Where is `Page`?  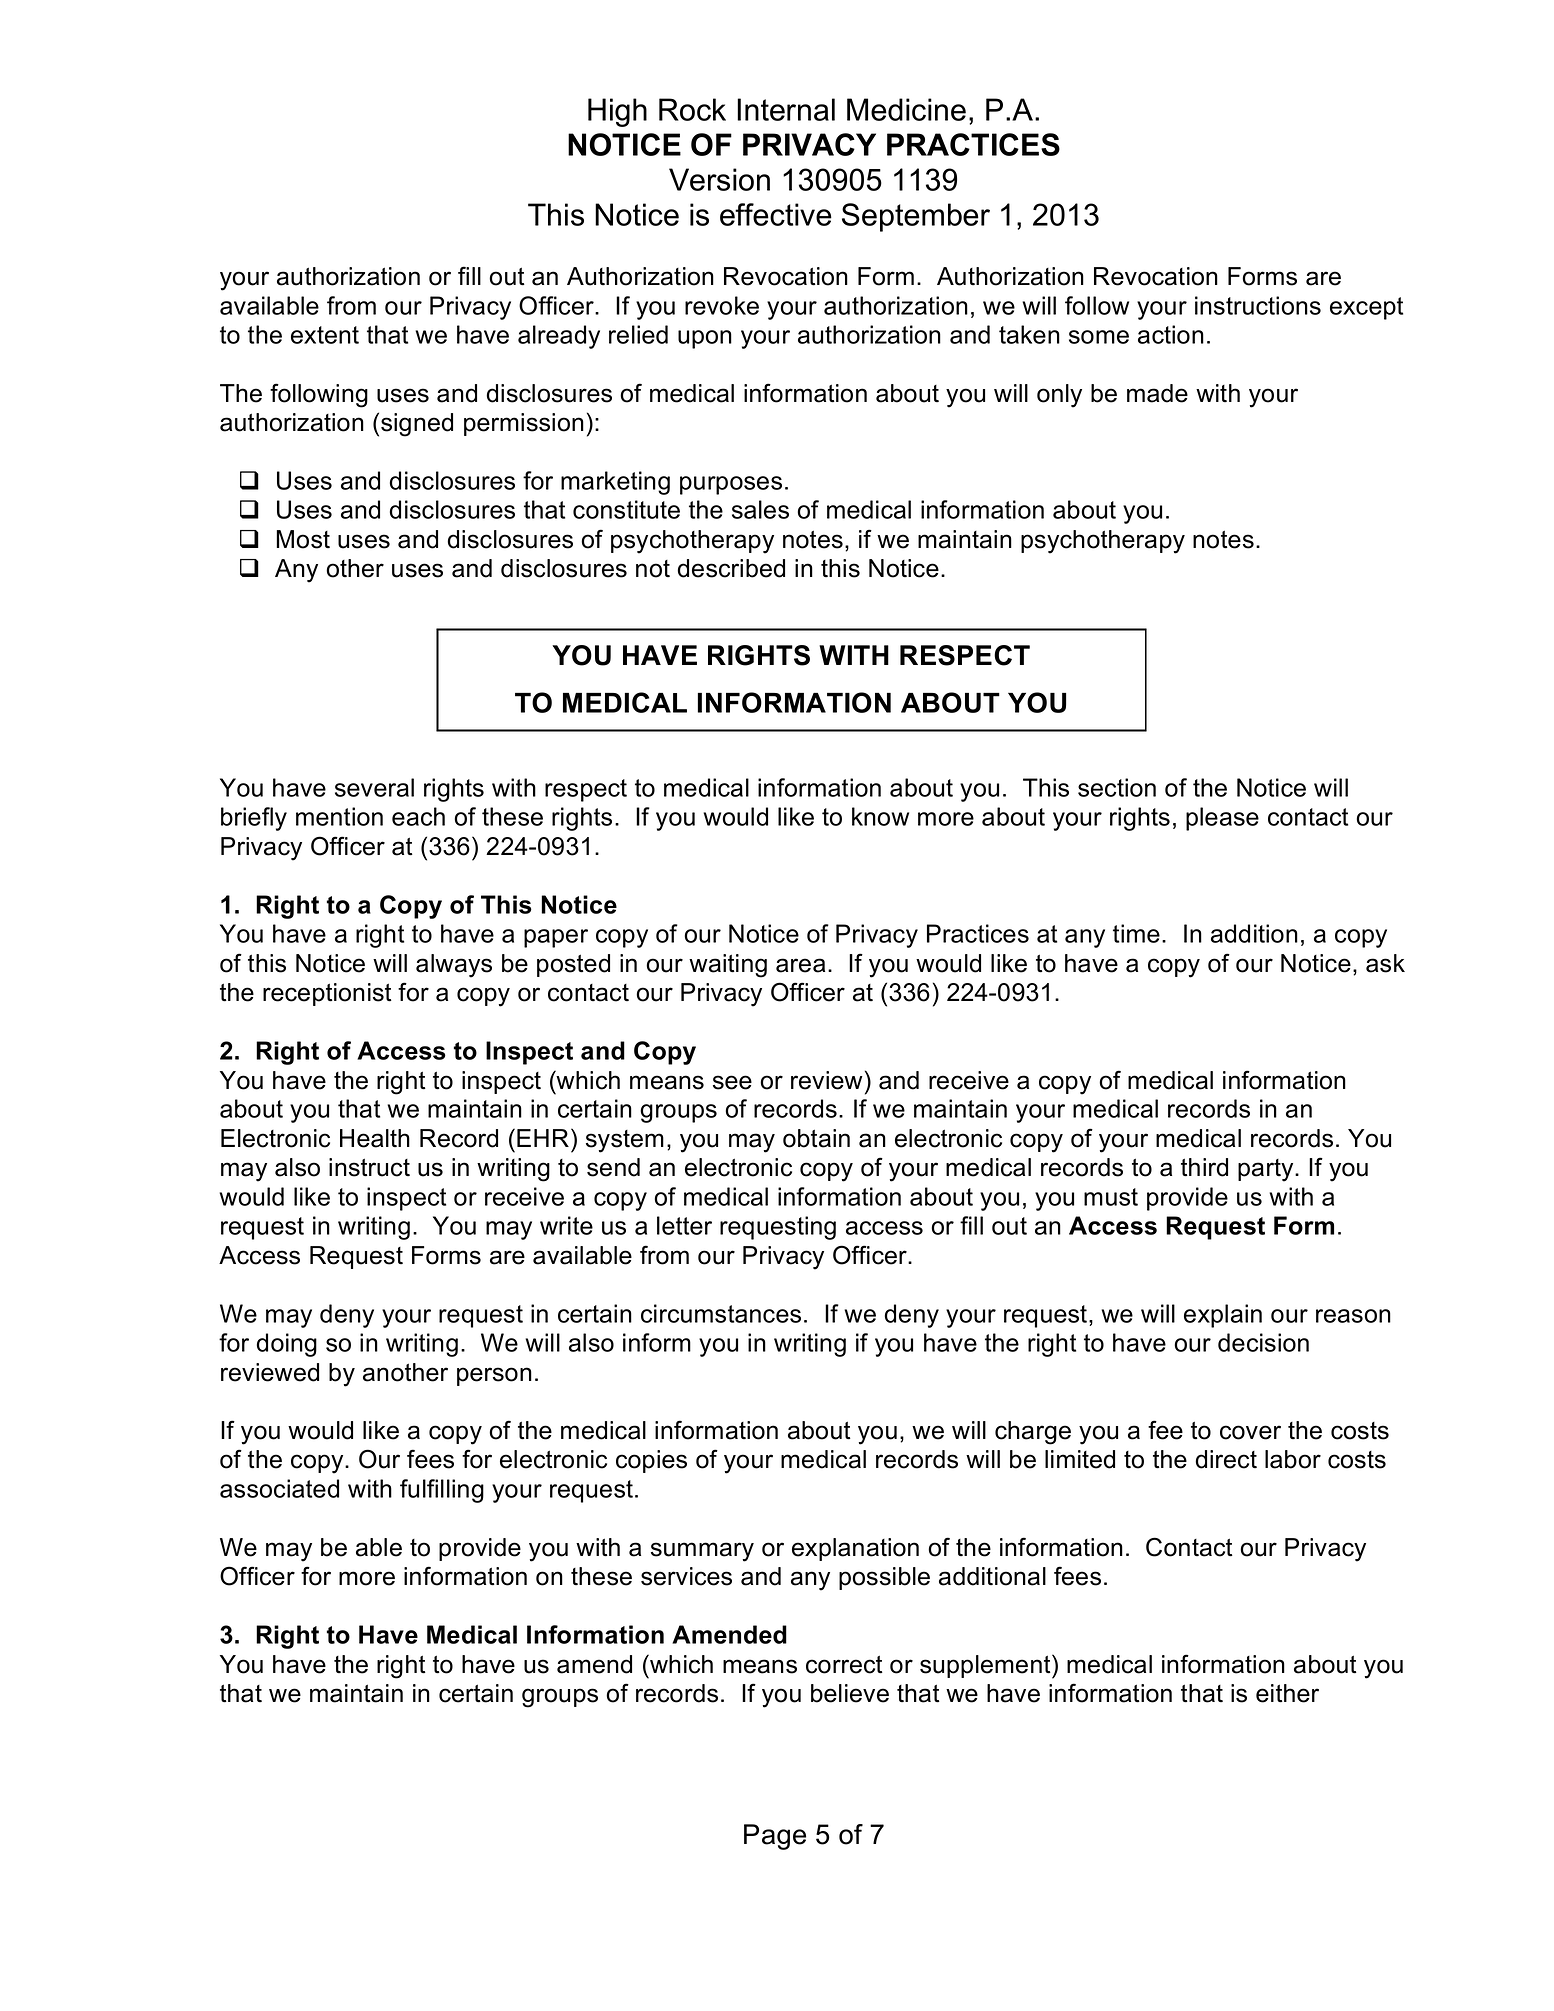
Page is located at coordinates (775, 1837).
